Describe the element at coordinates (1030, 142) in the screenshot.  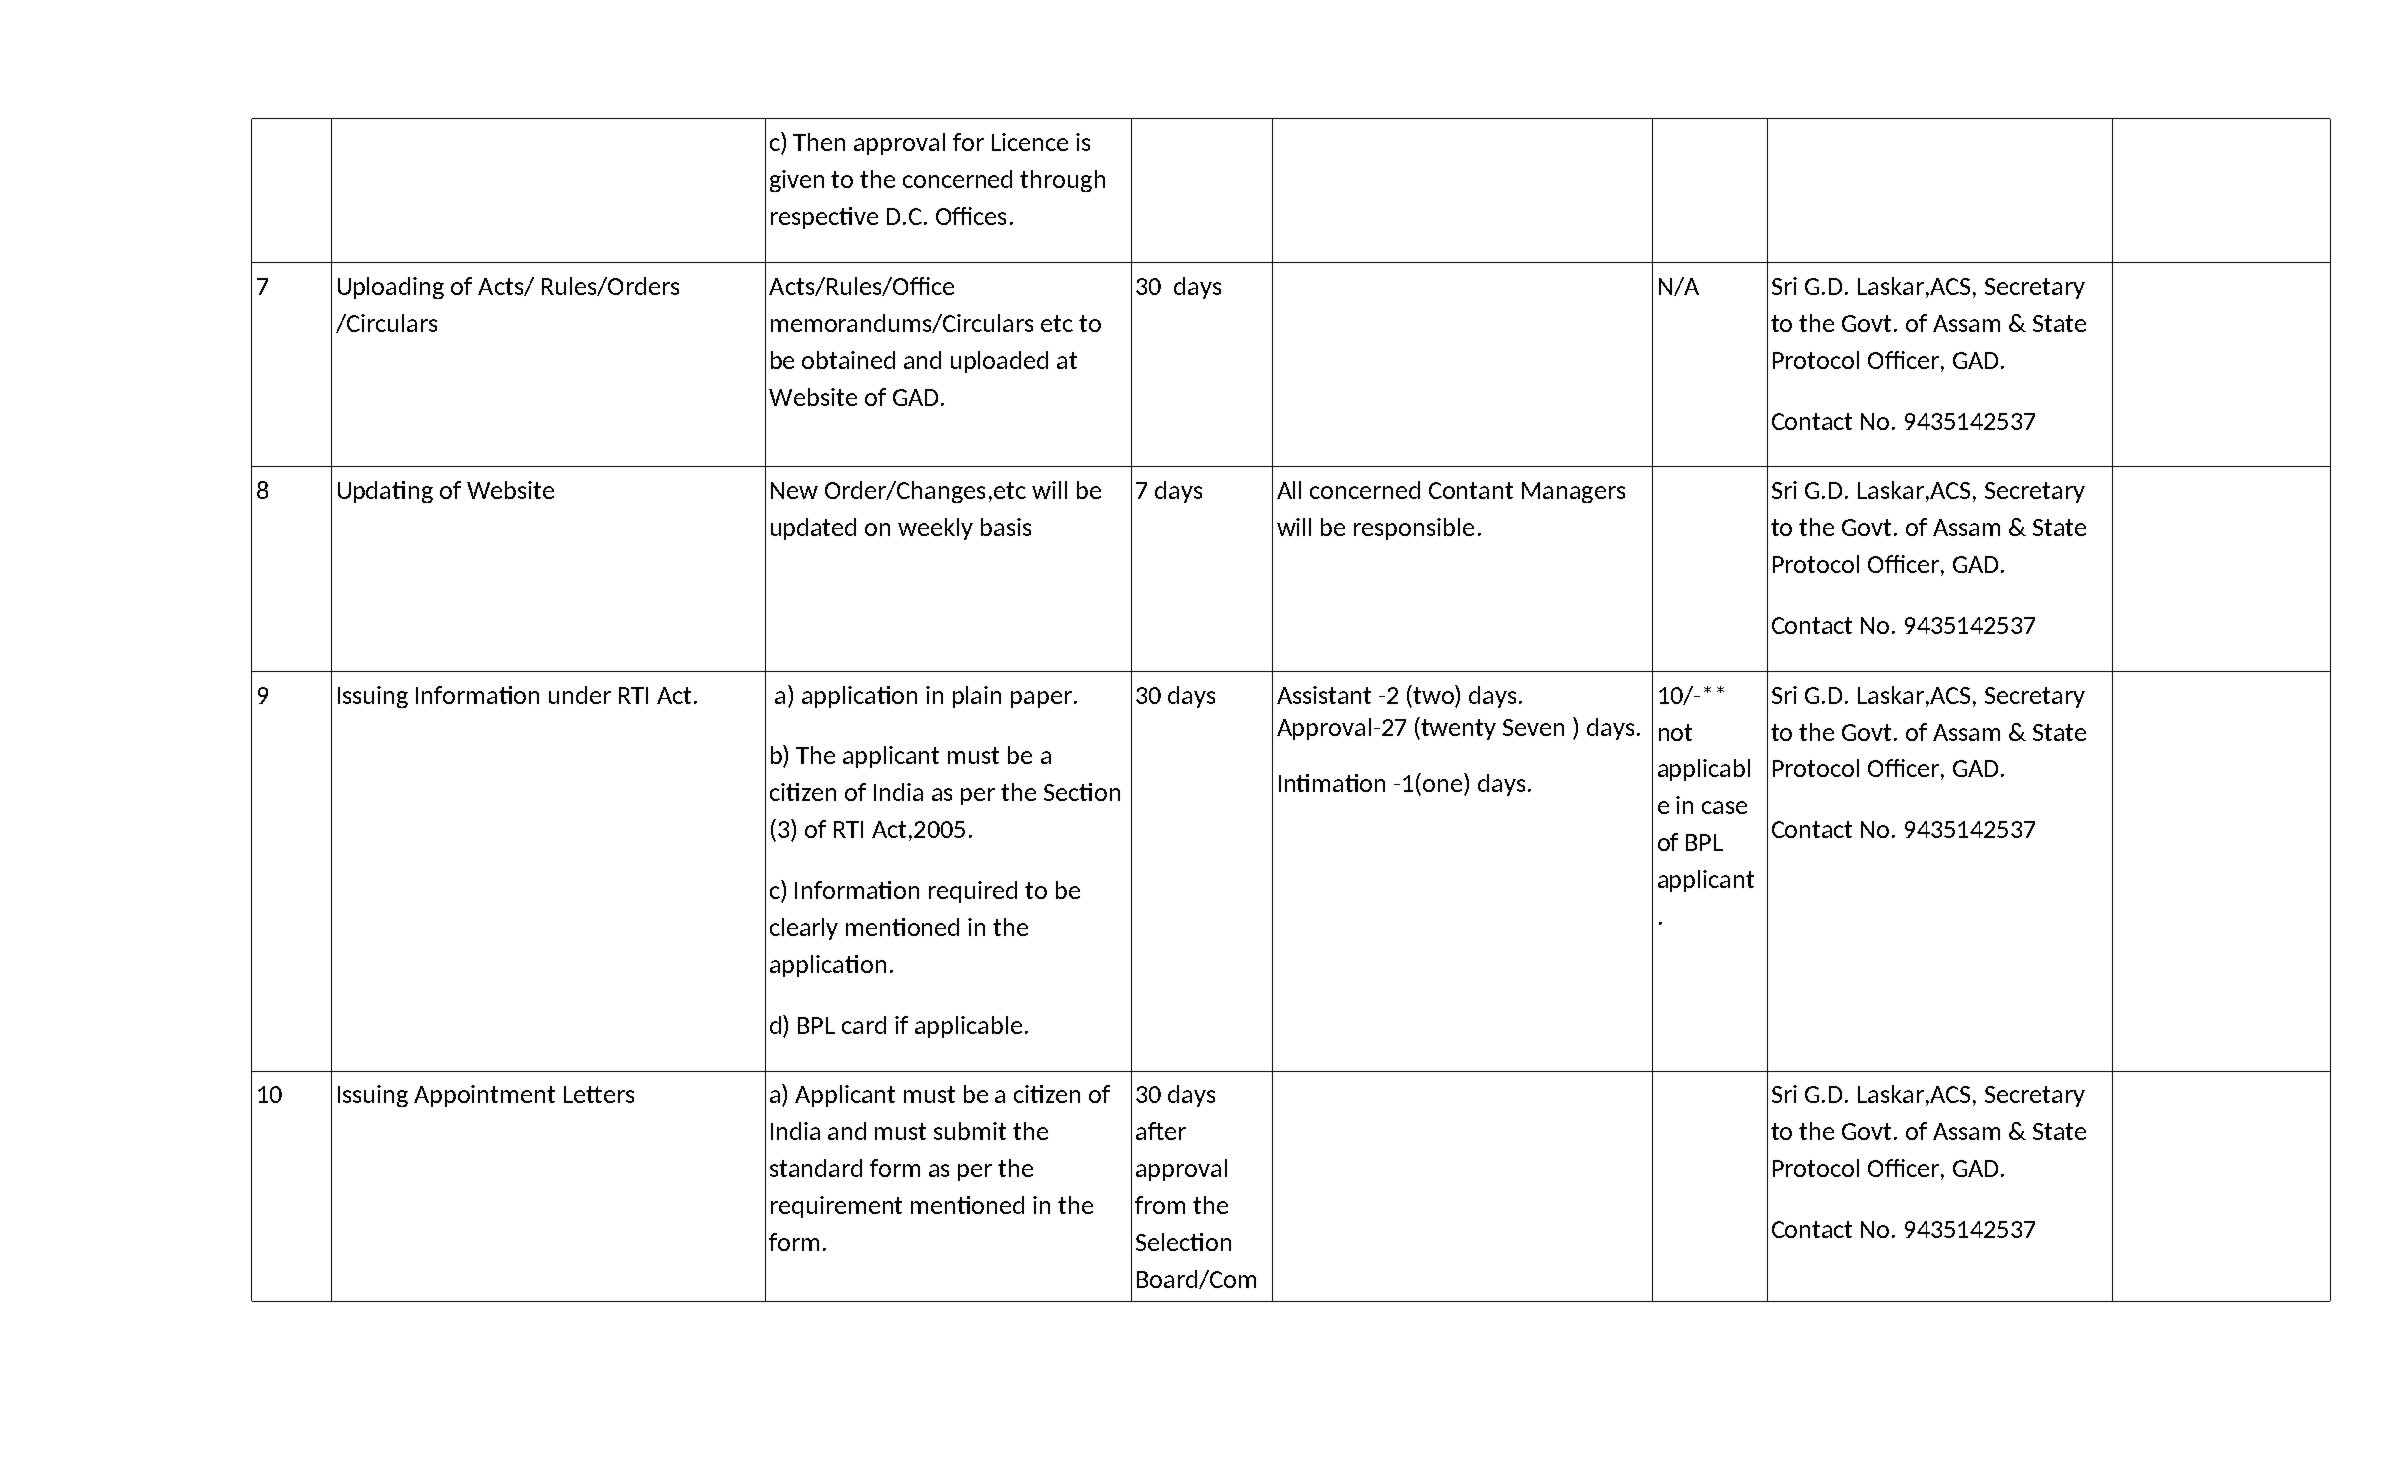
I see `Licence` at that location.
